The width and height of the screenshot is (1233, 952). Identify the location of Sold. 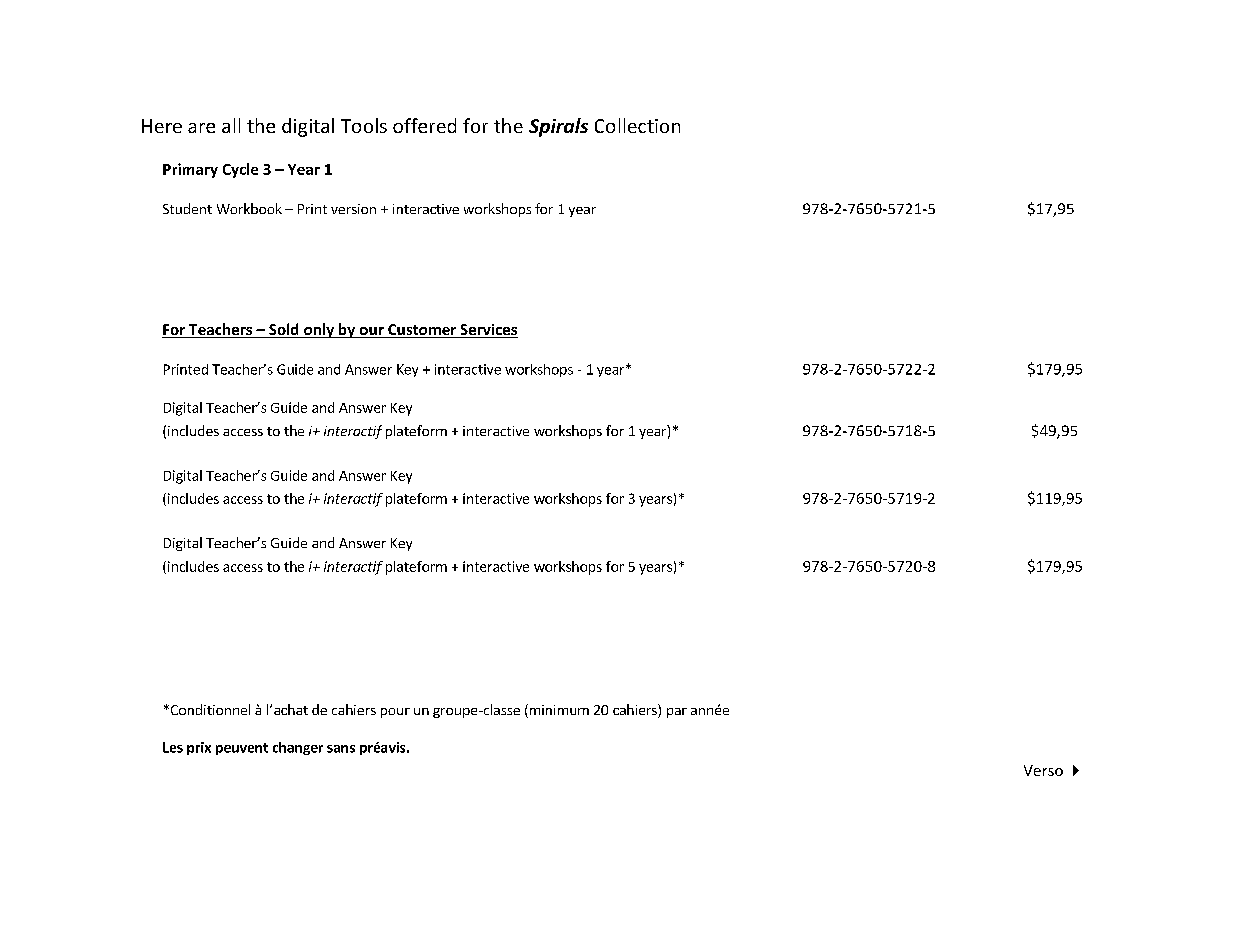
(284, 330).
